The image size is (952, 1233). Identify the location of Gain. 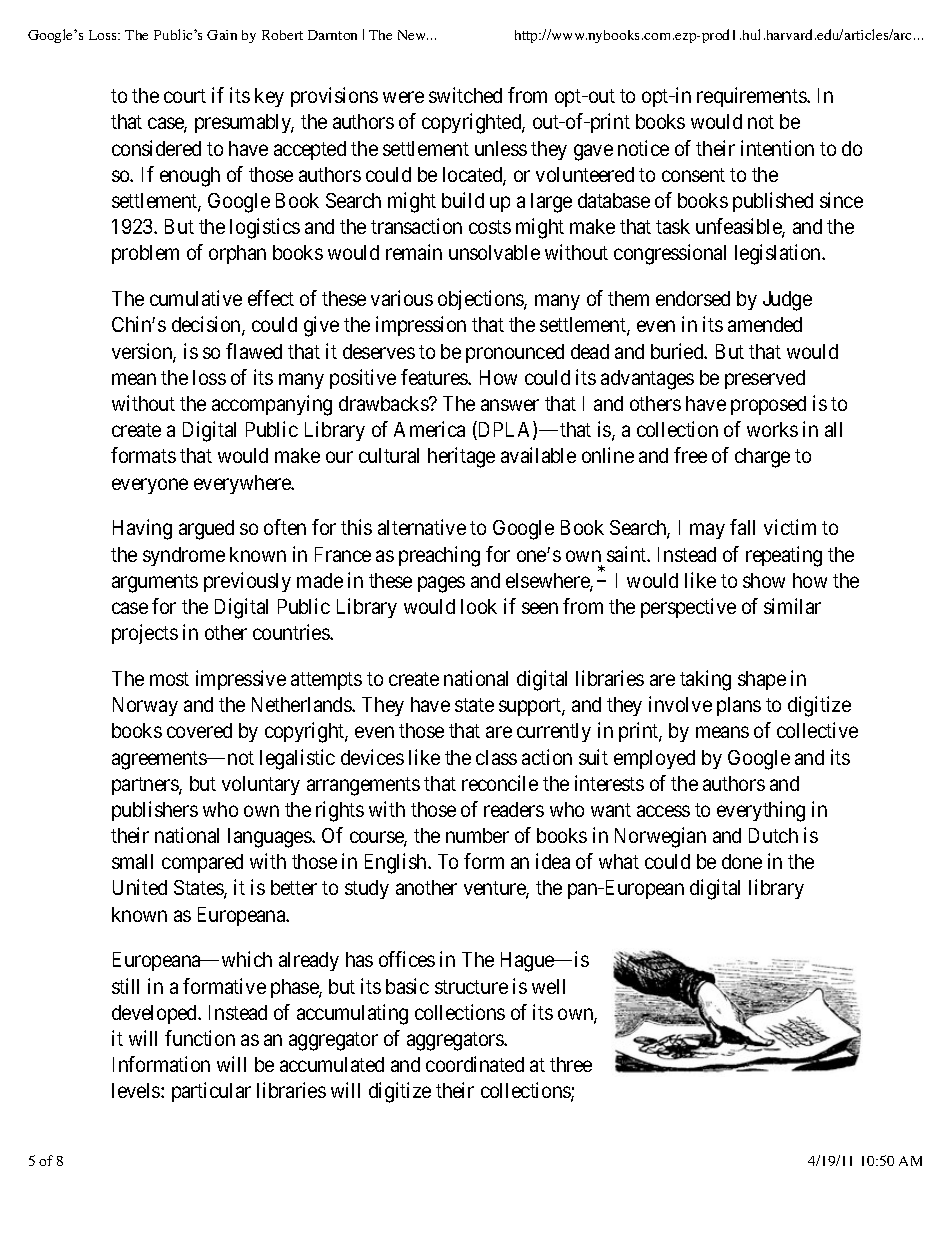
(222, 35).
